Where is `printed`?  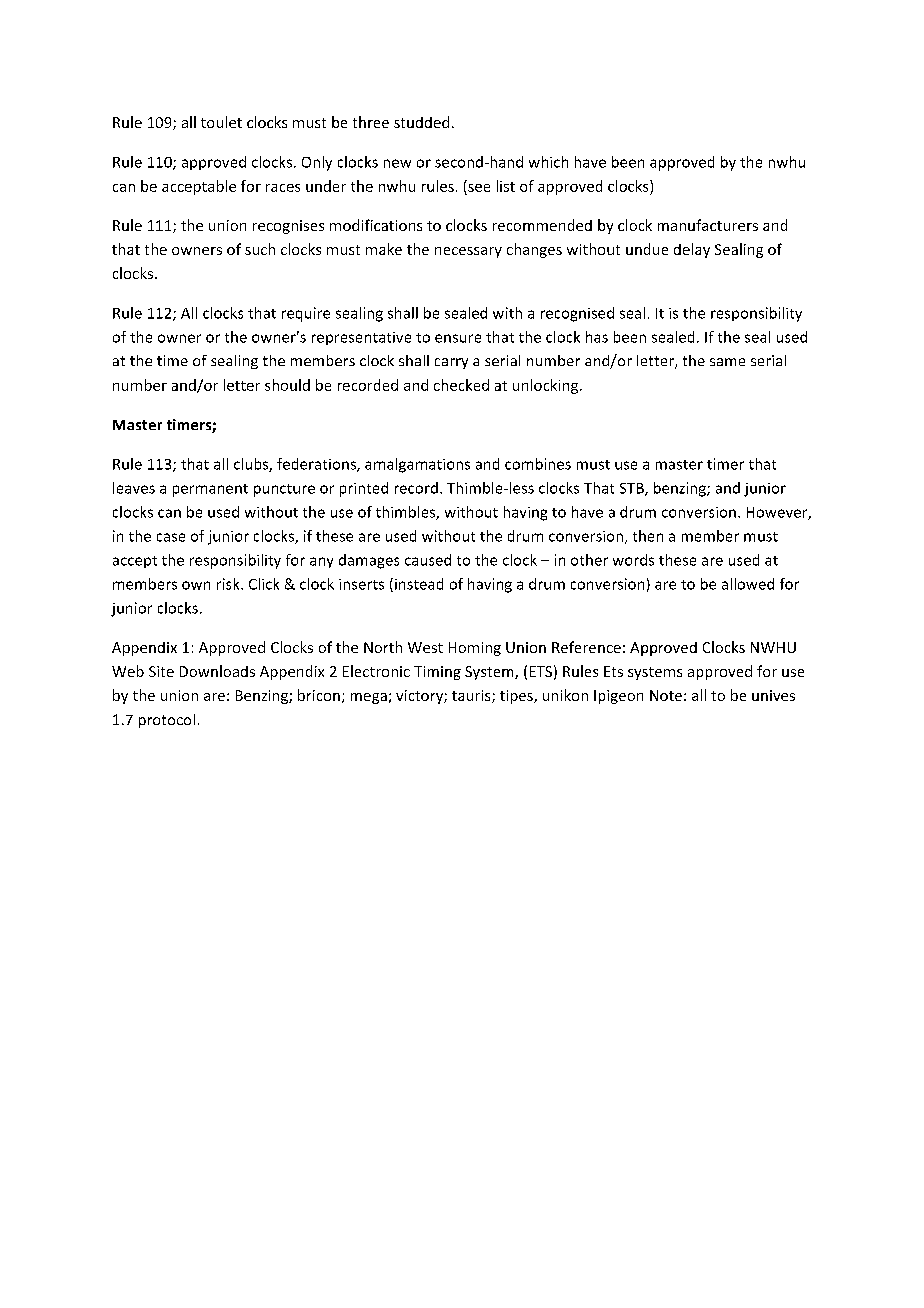
printed is located at coordinates (364, 489).
